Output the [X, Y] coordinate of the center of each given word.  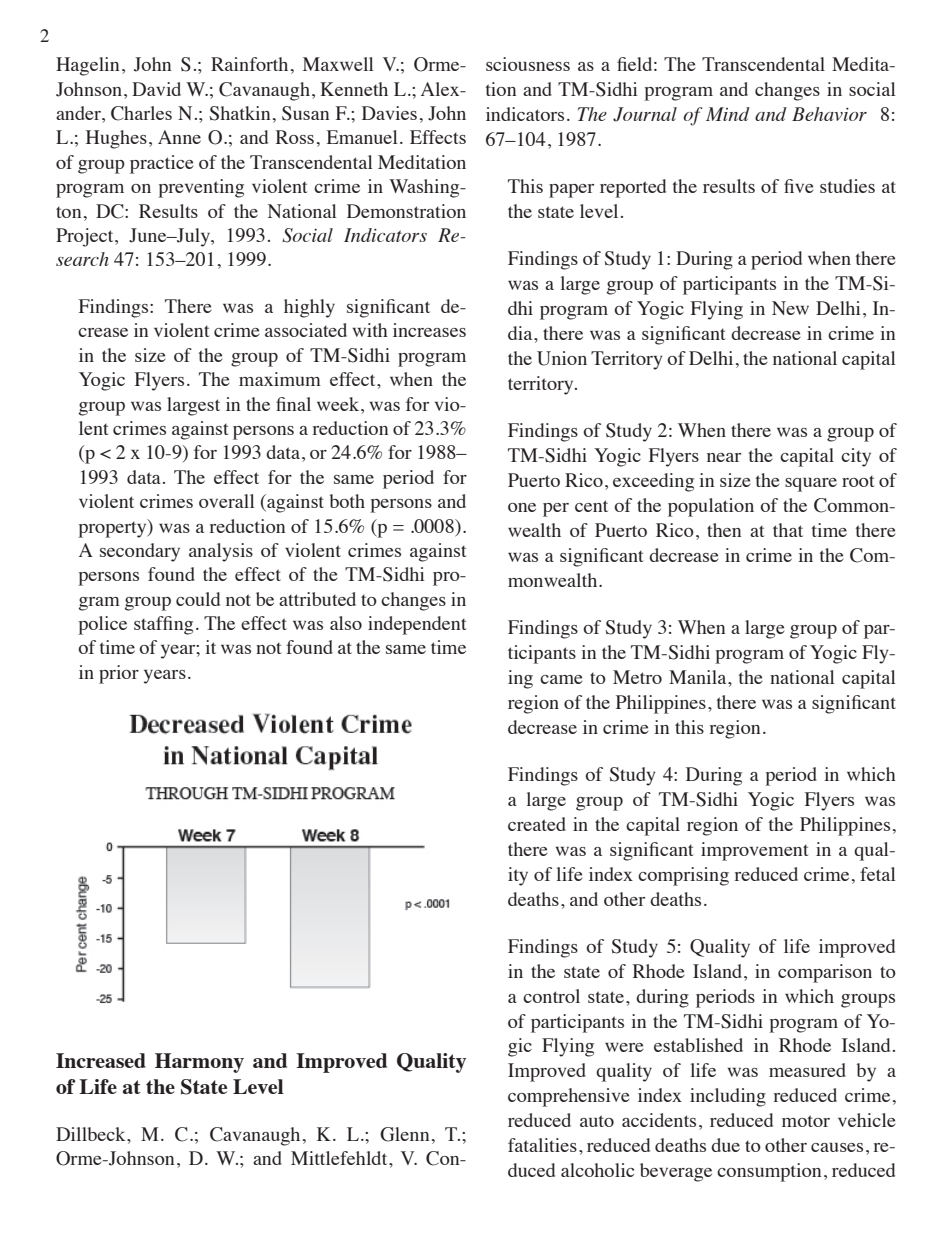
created [537, 824]
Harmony [199, 1063]
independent [417, 625]
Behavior [829, 114]
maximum [280, 379]
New [790, 308]
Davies [389, 113]
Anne [179, 137]
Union [562, 358]
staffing [163, 625]
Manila [699, 677]
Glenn [404, 1134]
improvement [755, 851]
